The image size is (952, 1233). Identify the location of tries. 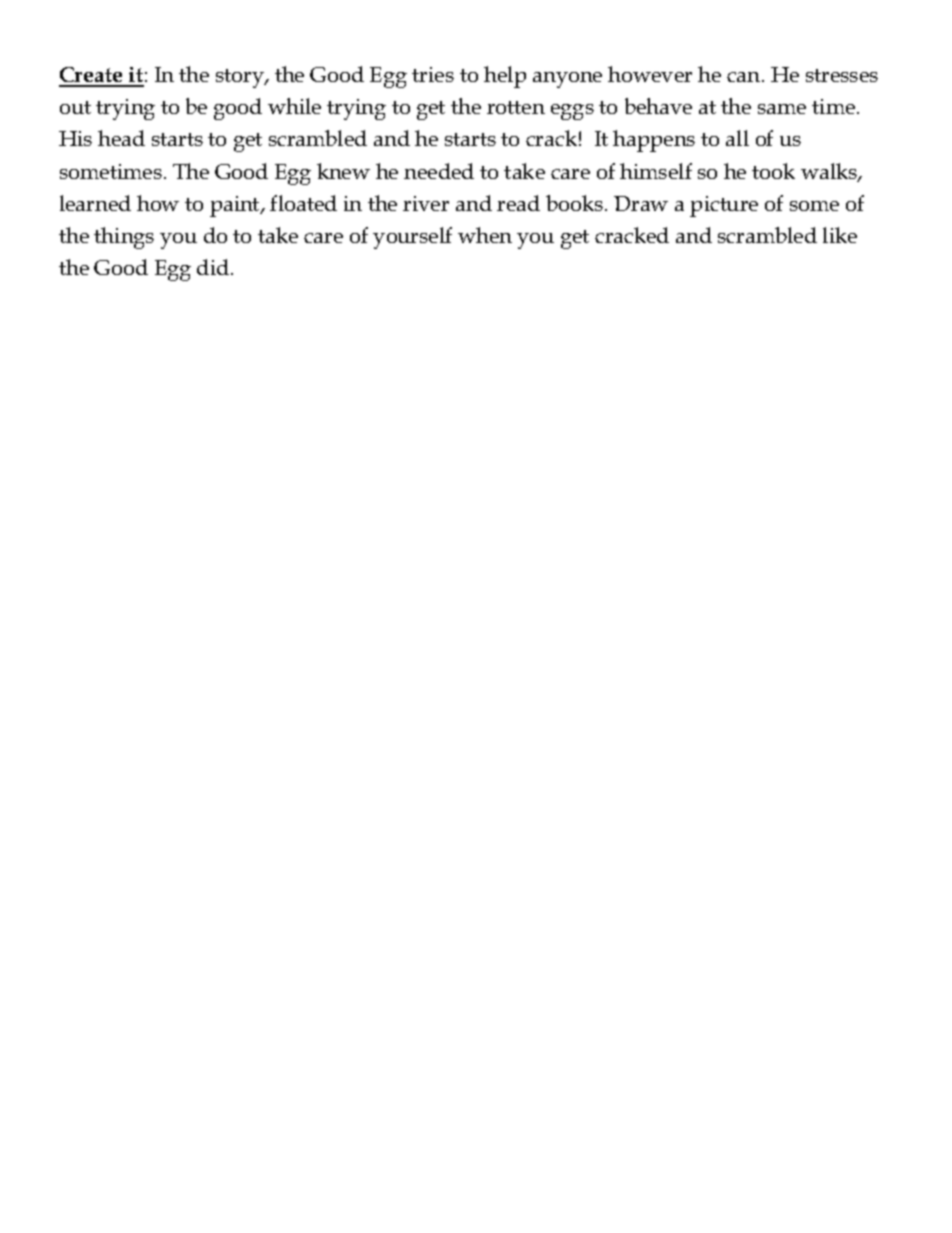
(433, 74).
